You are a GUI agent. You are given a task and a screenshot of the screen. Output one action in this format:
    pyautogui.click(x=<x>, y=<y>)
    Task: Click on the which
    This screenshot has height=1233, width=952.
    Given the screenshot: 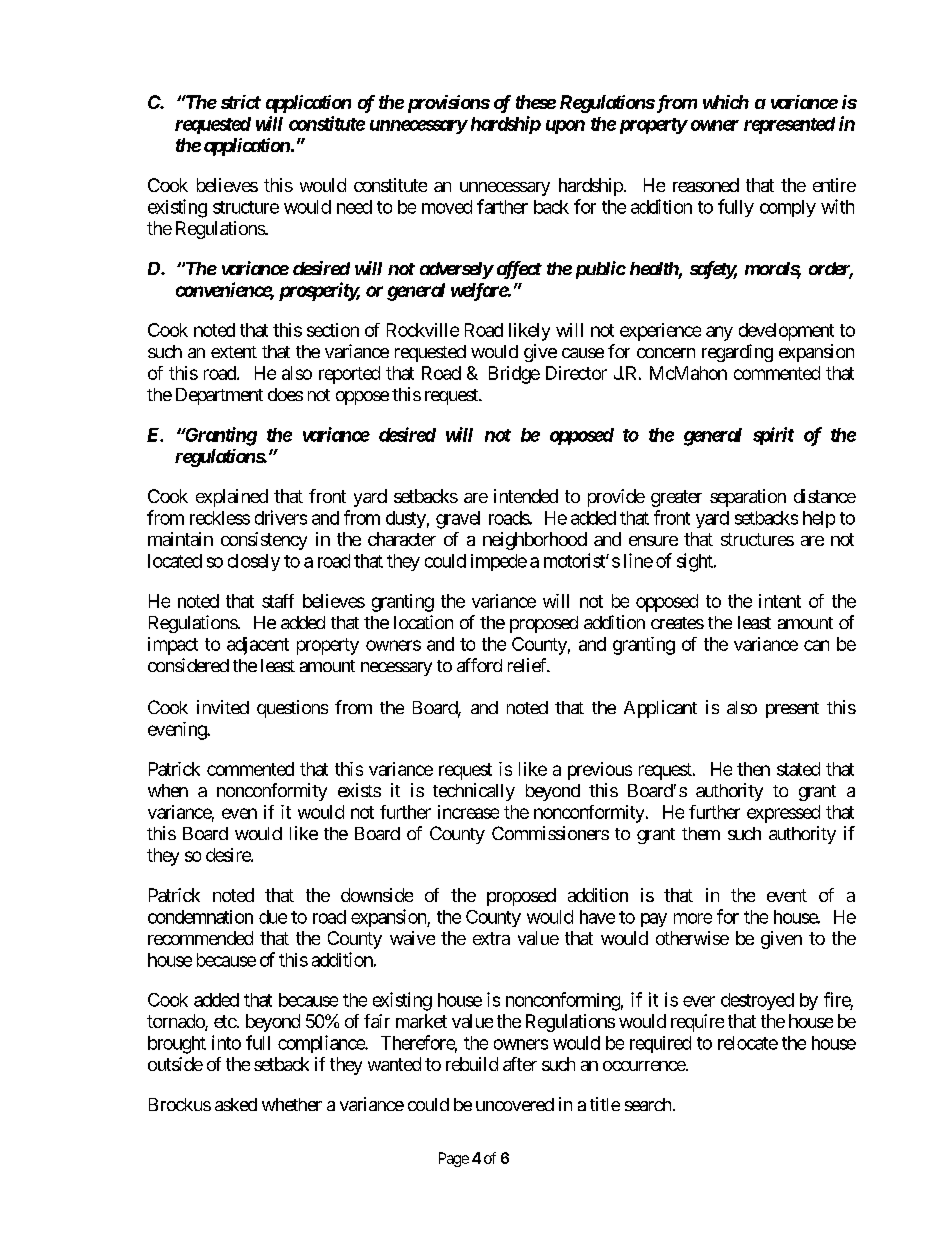 What is the action you would take?
    pyautogui.click(x=726, y=102)
